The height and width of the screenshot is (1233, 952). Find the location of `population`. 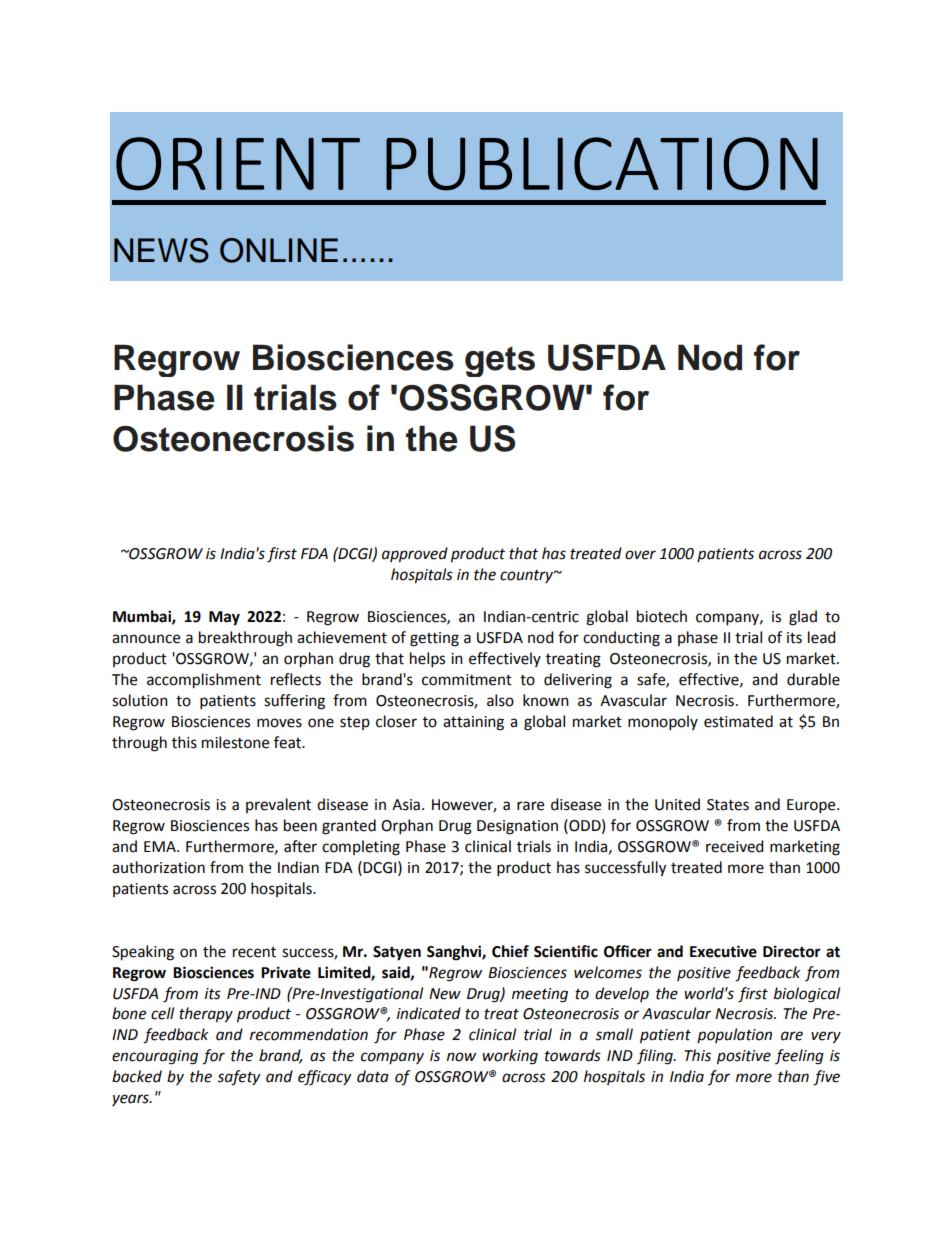

population is located at coordinates (734, 1035).
